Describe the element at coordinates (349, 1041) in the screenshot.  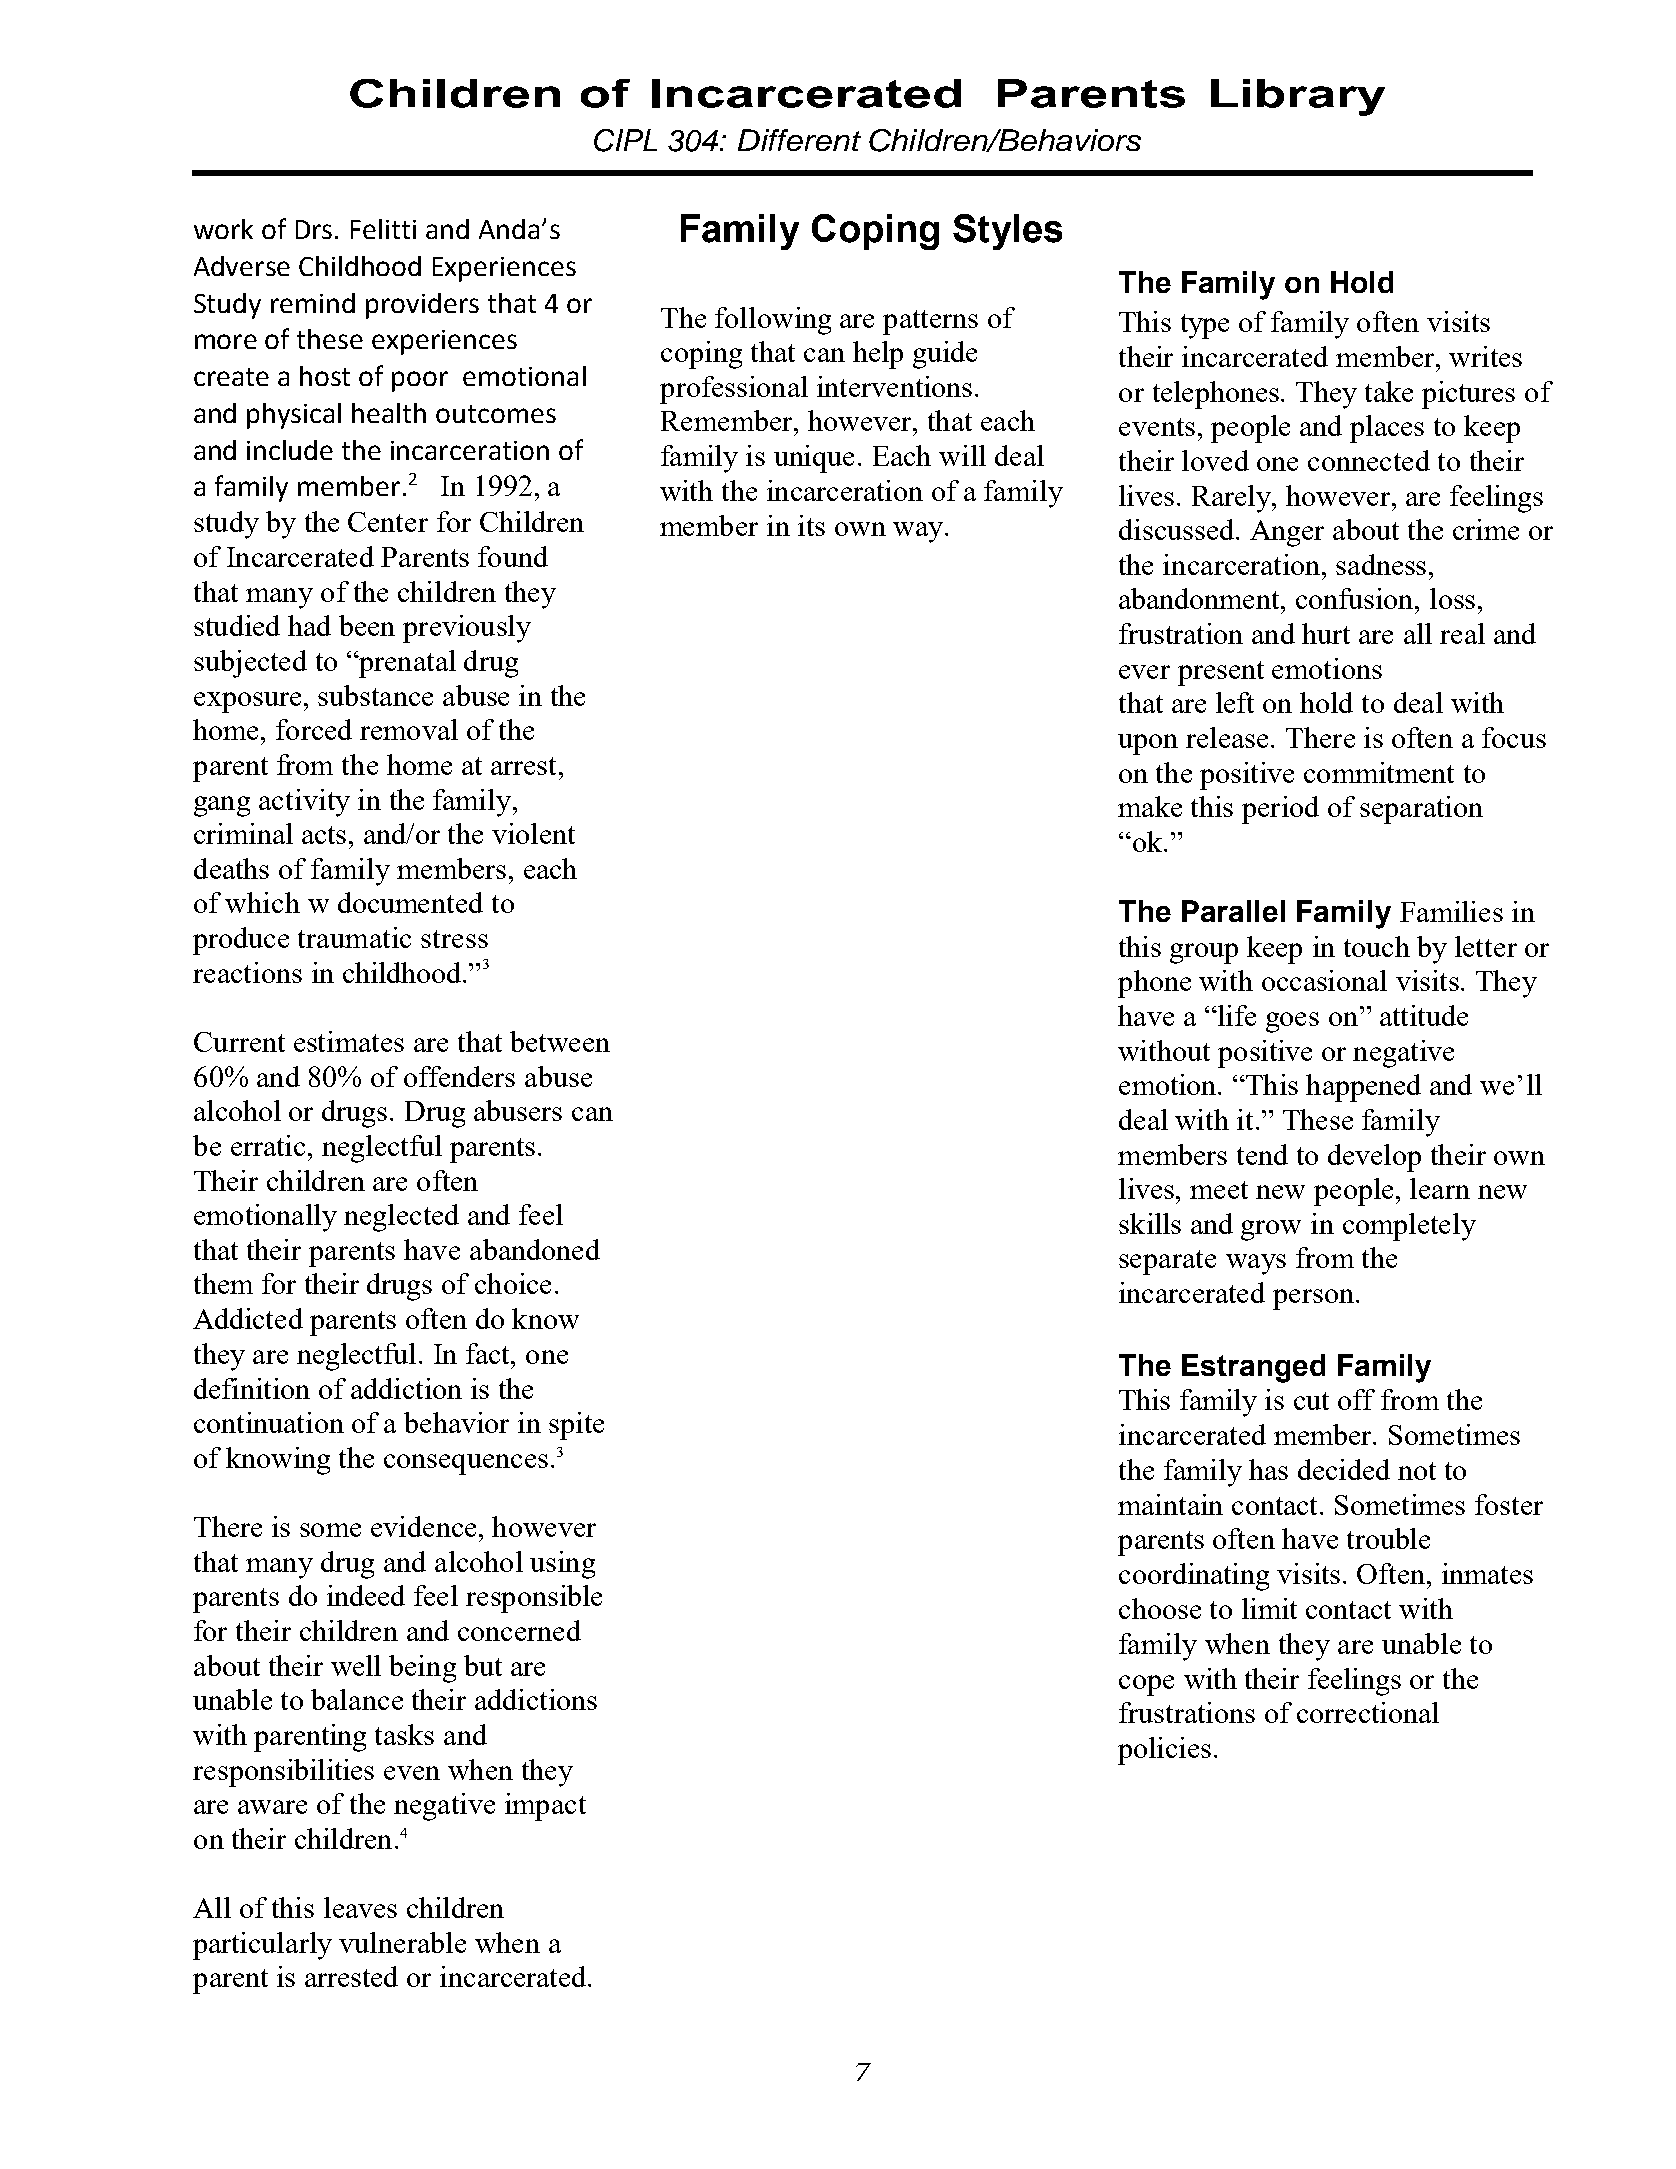
I see `estimates` at that location.
